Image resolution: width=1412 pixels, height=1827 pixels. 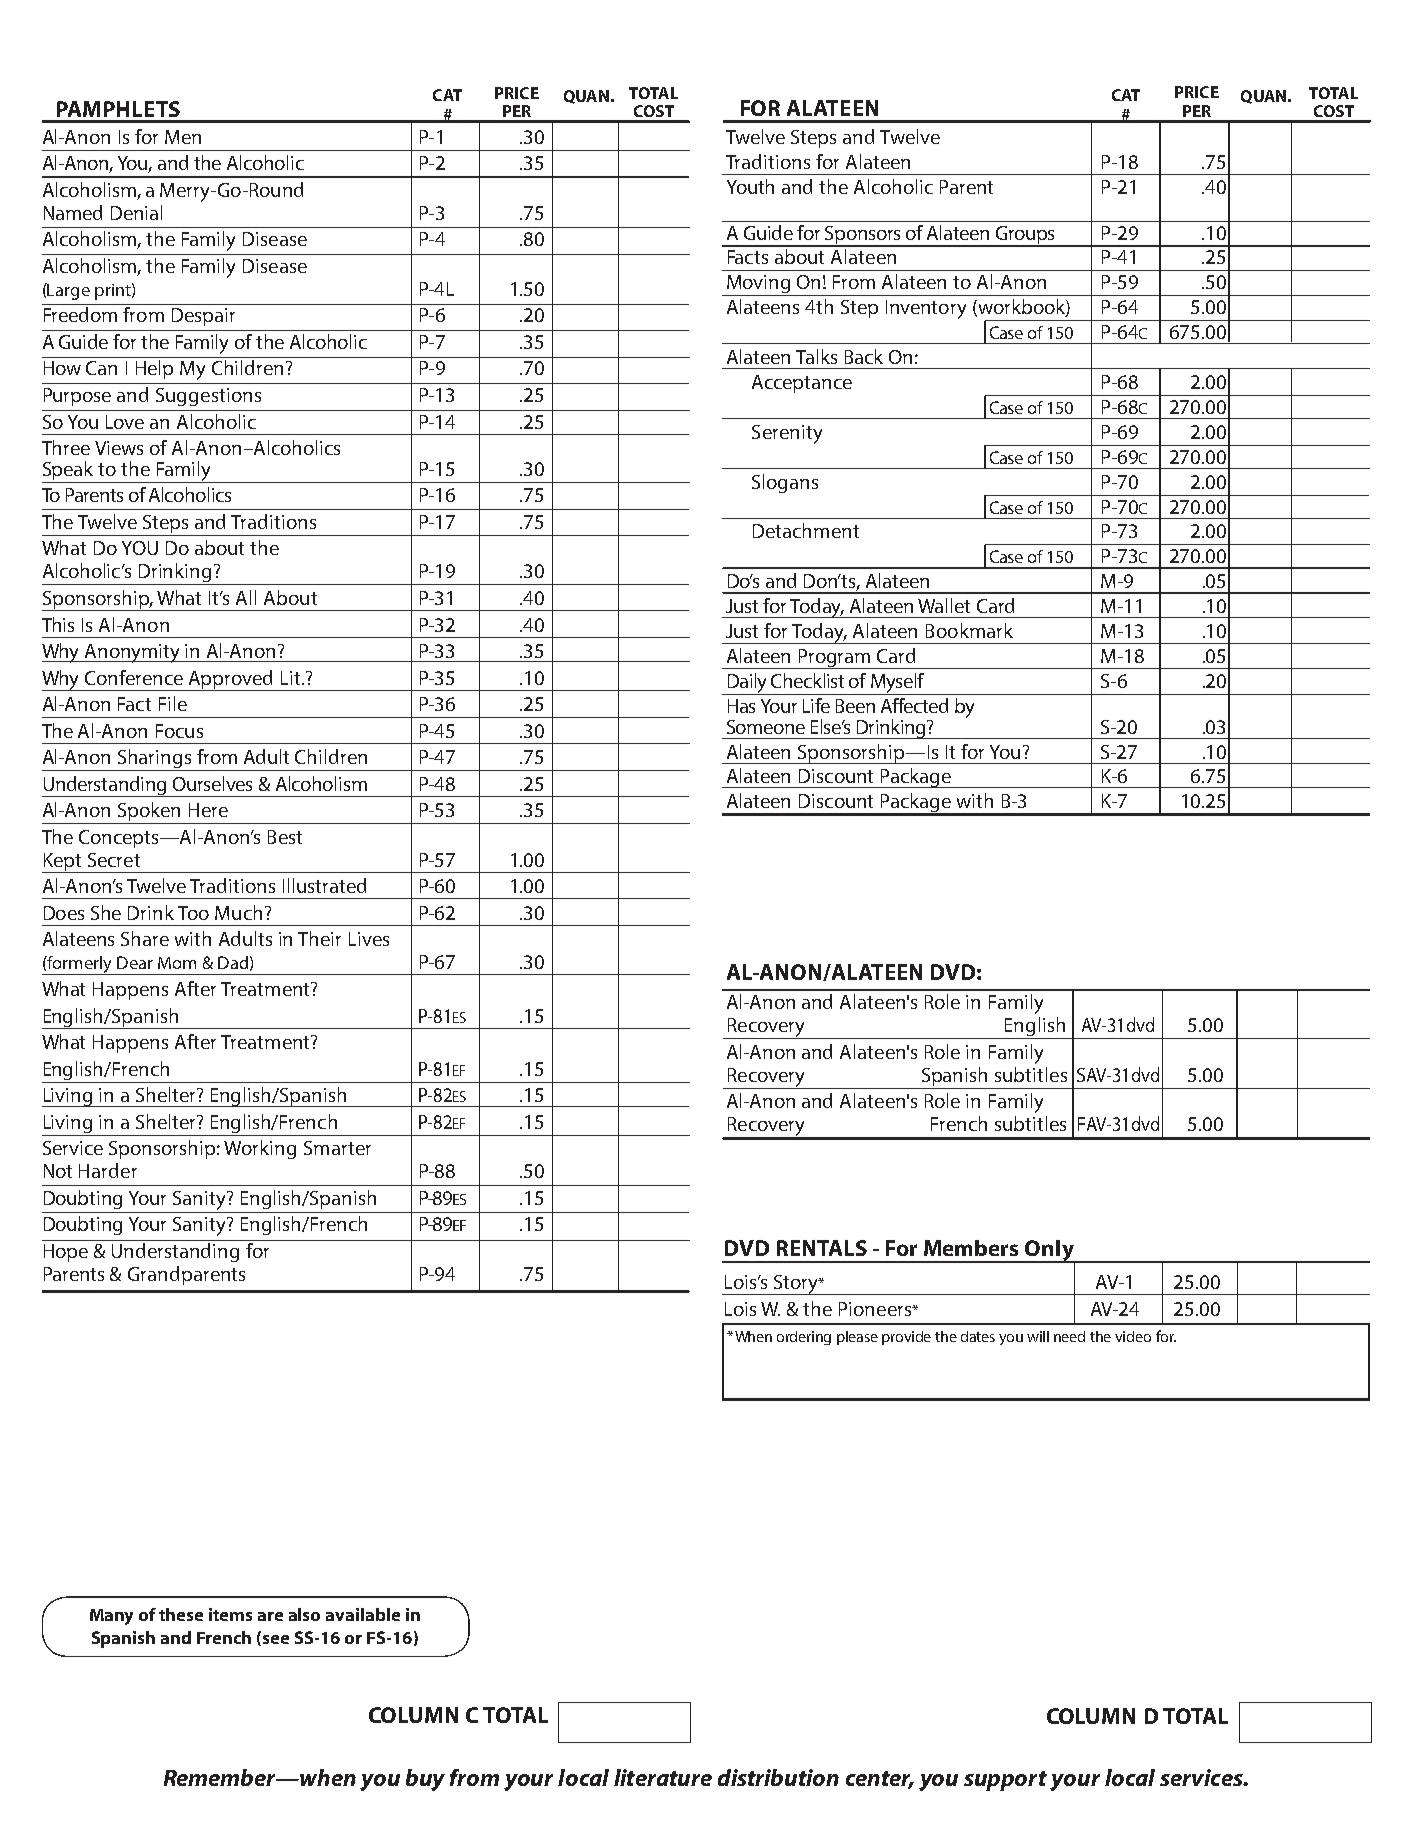 I want to click on Mom, so click(x=177, y=963).
